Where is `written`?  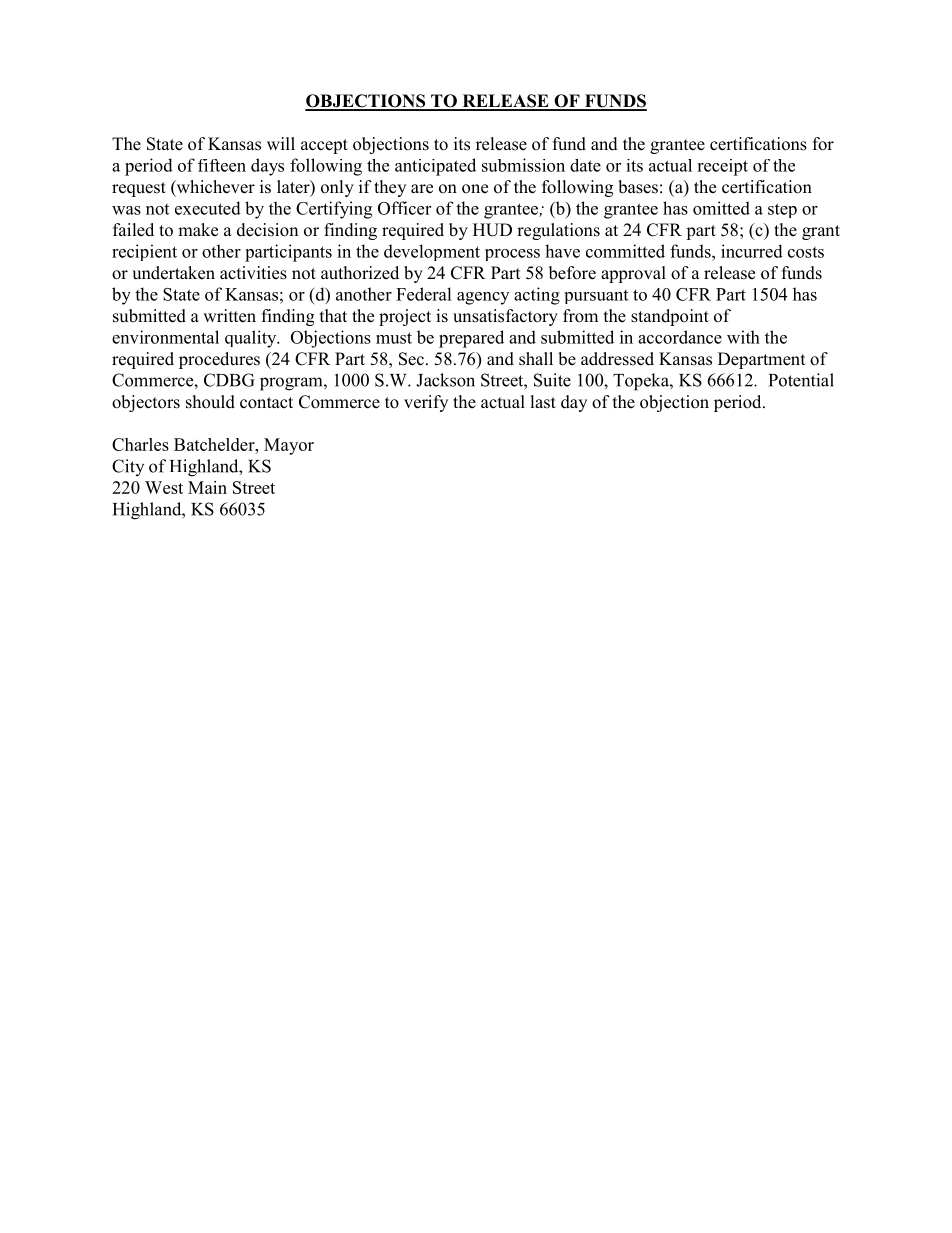
written is located at coordinates (229, 316).
